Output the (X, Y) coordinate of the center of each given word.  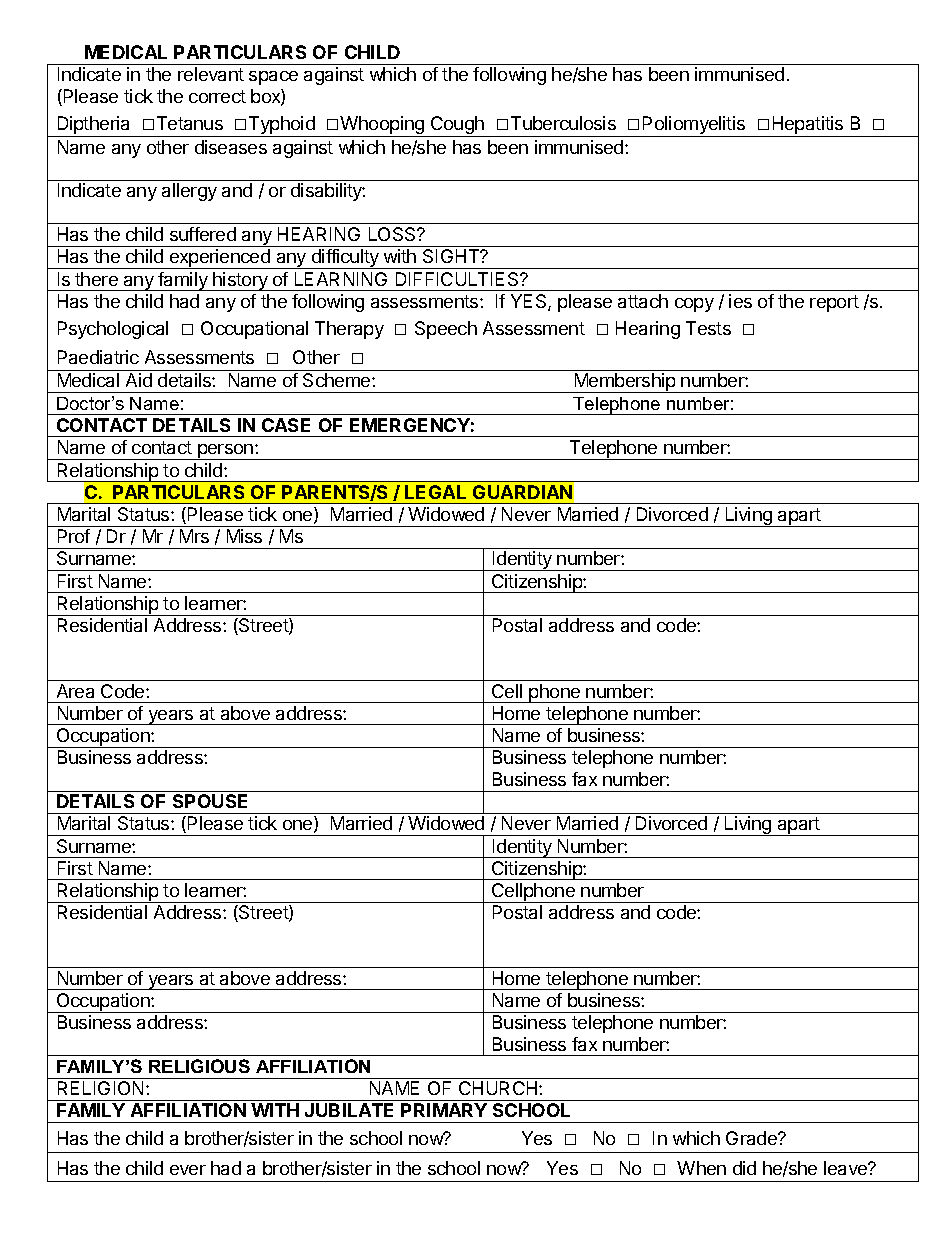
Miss (244, 536)
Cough (457, 126)
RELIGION (100, 1088)
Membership (625, 383)
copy (694, 305)
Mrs (194, 536)
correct (217, 96)
